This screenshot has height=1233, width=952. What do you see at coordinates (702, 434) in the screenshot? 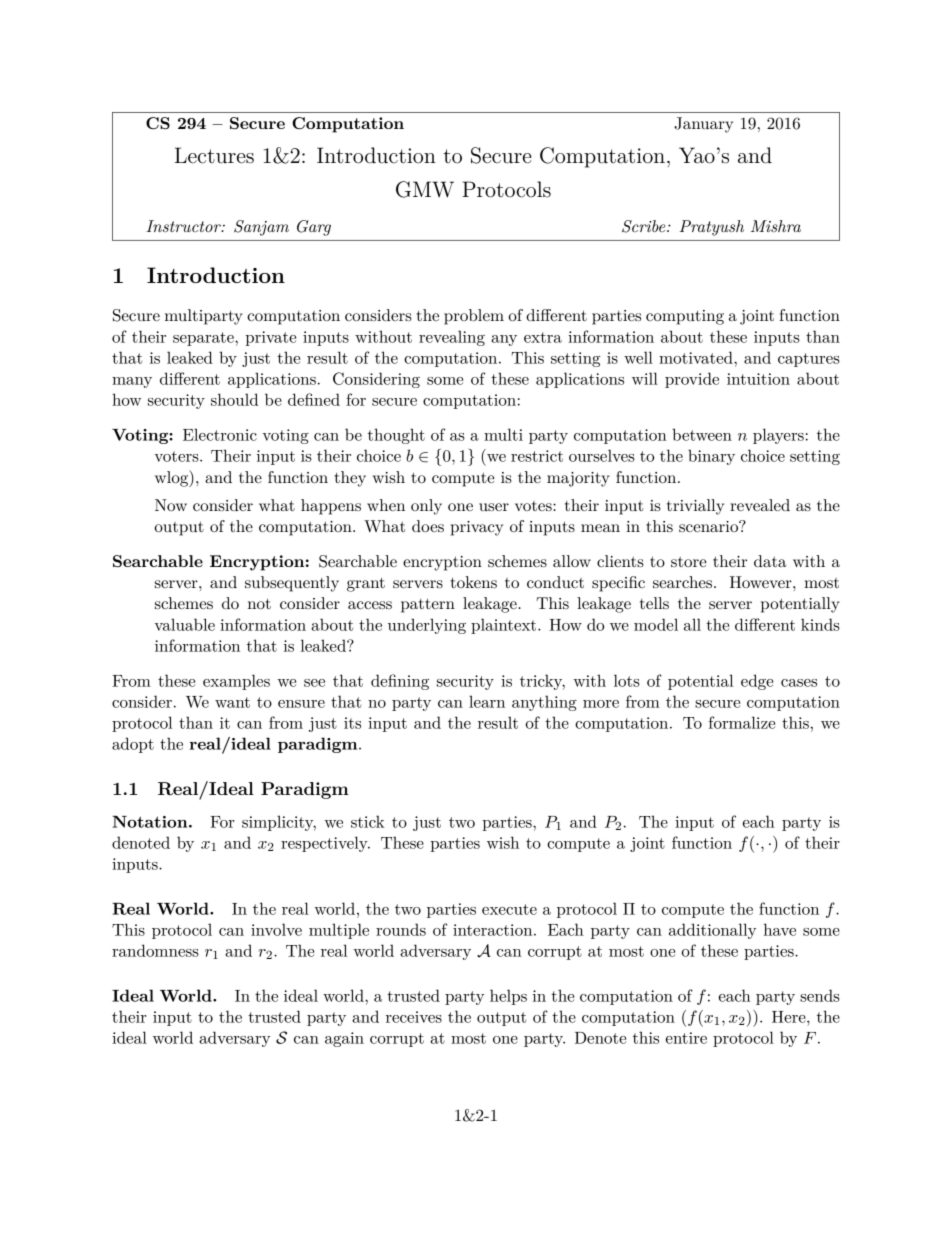
I see `between` at bounding box center [702, 434].
